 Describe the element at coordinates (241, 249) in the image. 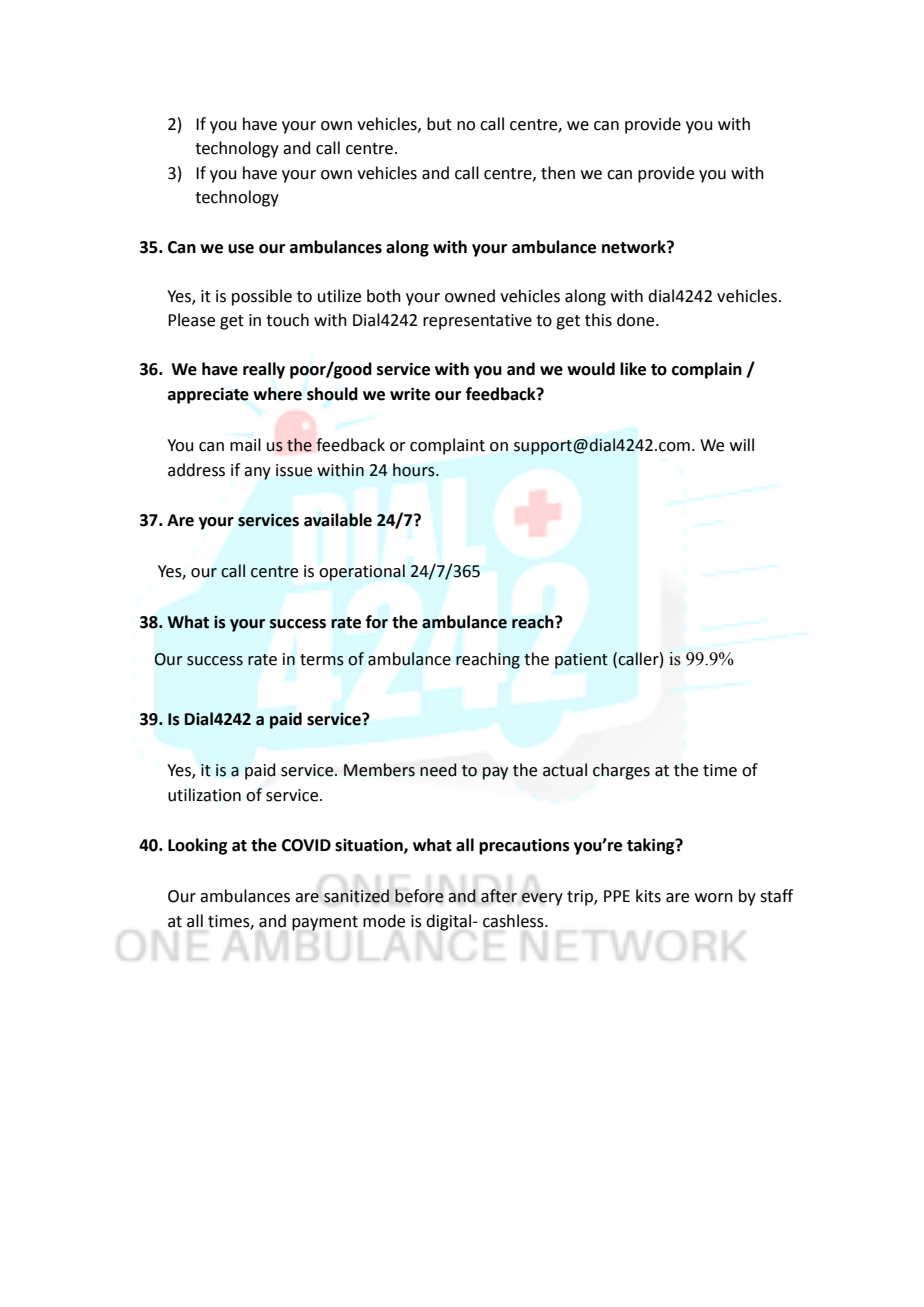

I see `use` at that location.
